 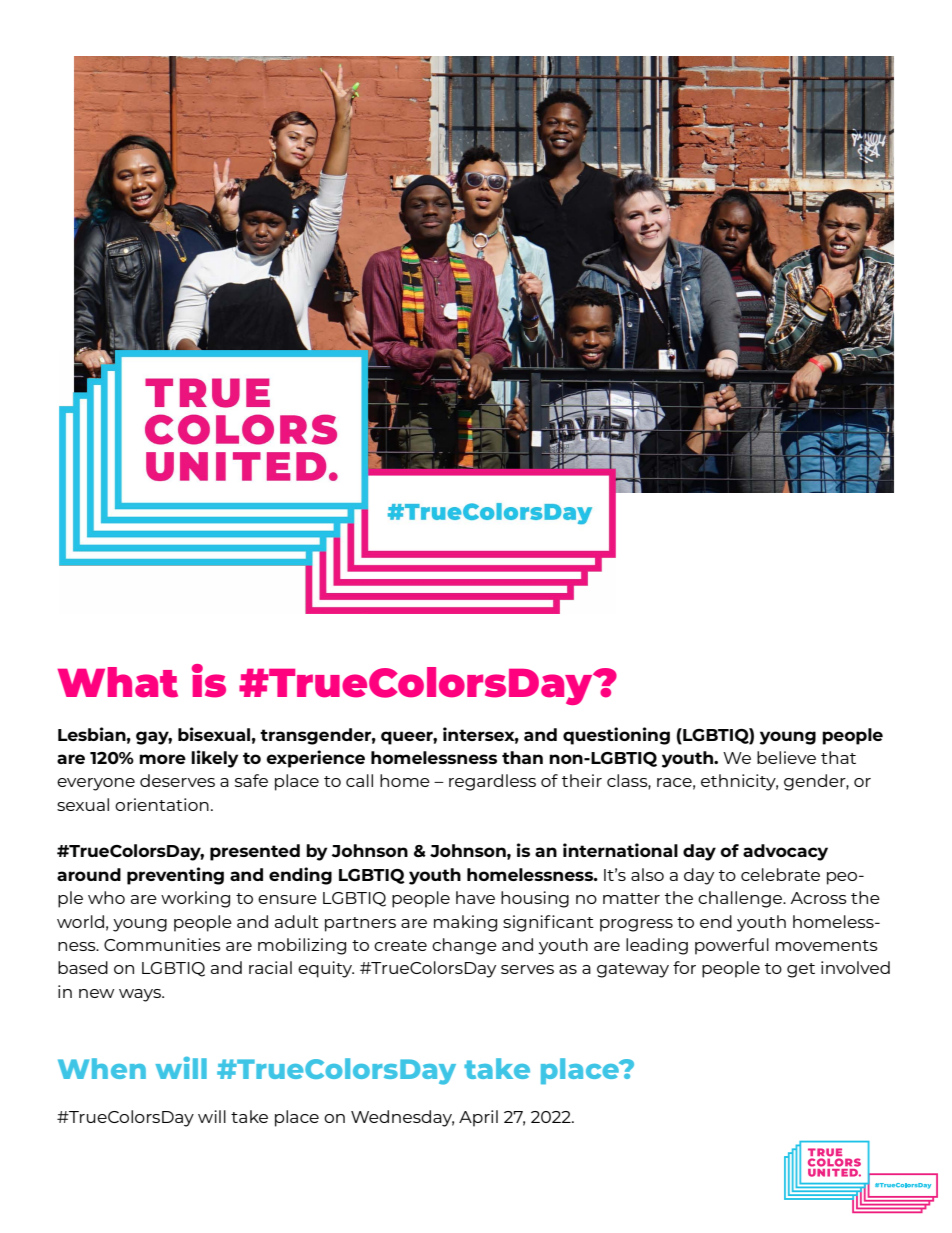 What do you see at coordinates (620, 850) in the screenshot?
I see `international` at bounding box center [620, 850].
